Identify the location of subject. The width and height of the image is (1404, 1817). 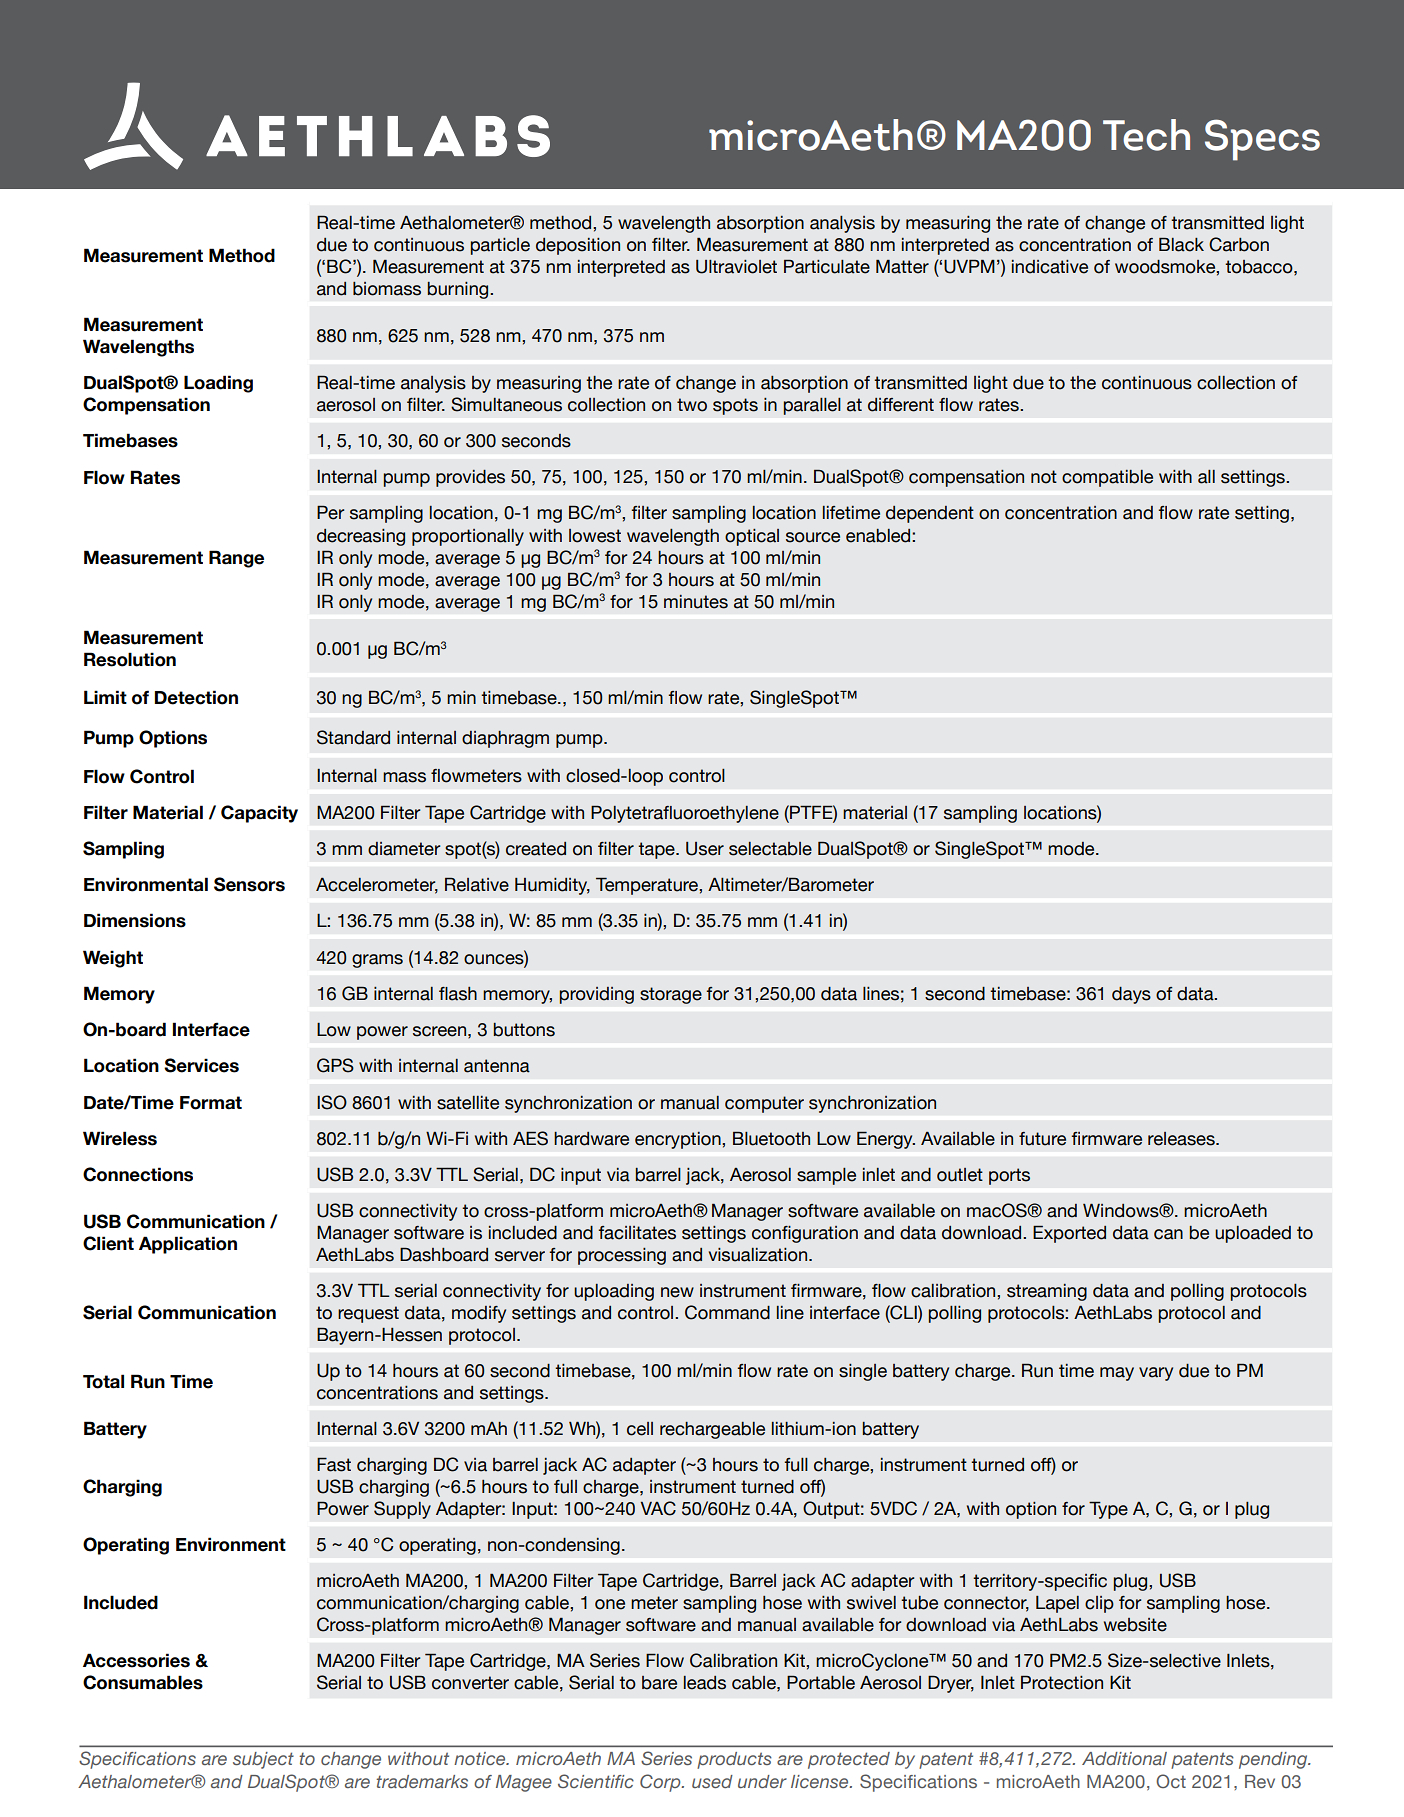
(263, 1760).
